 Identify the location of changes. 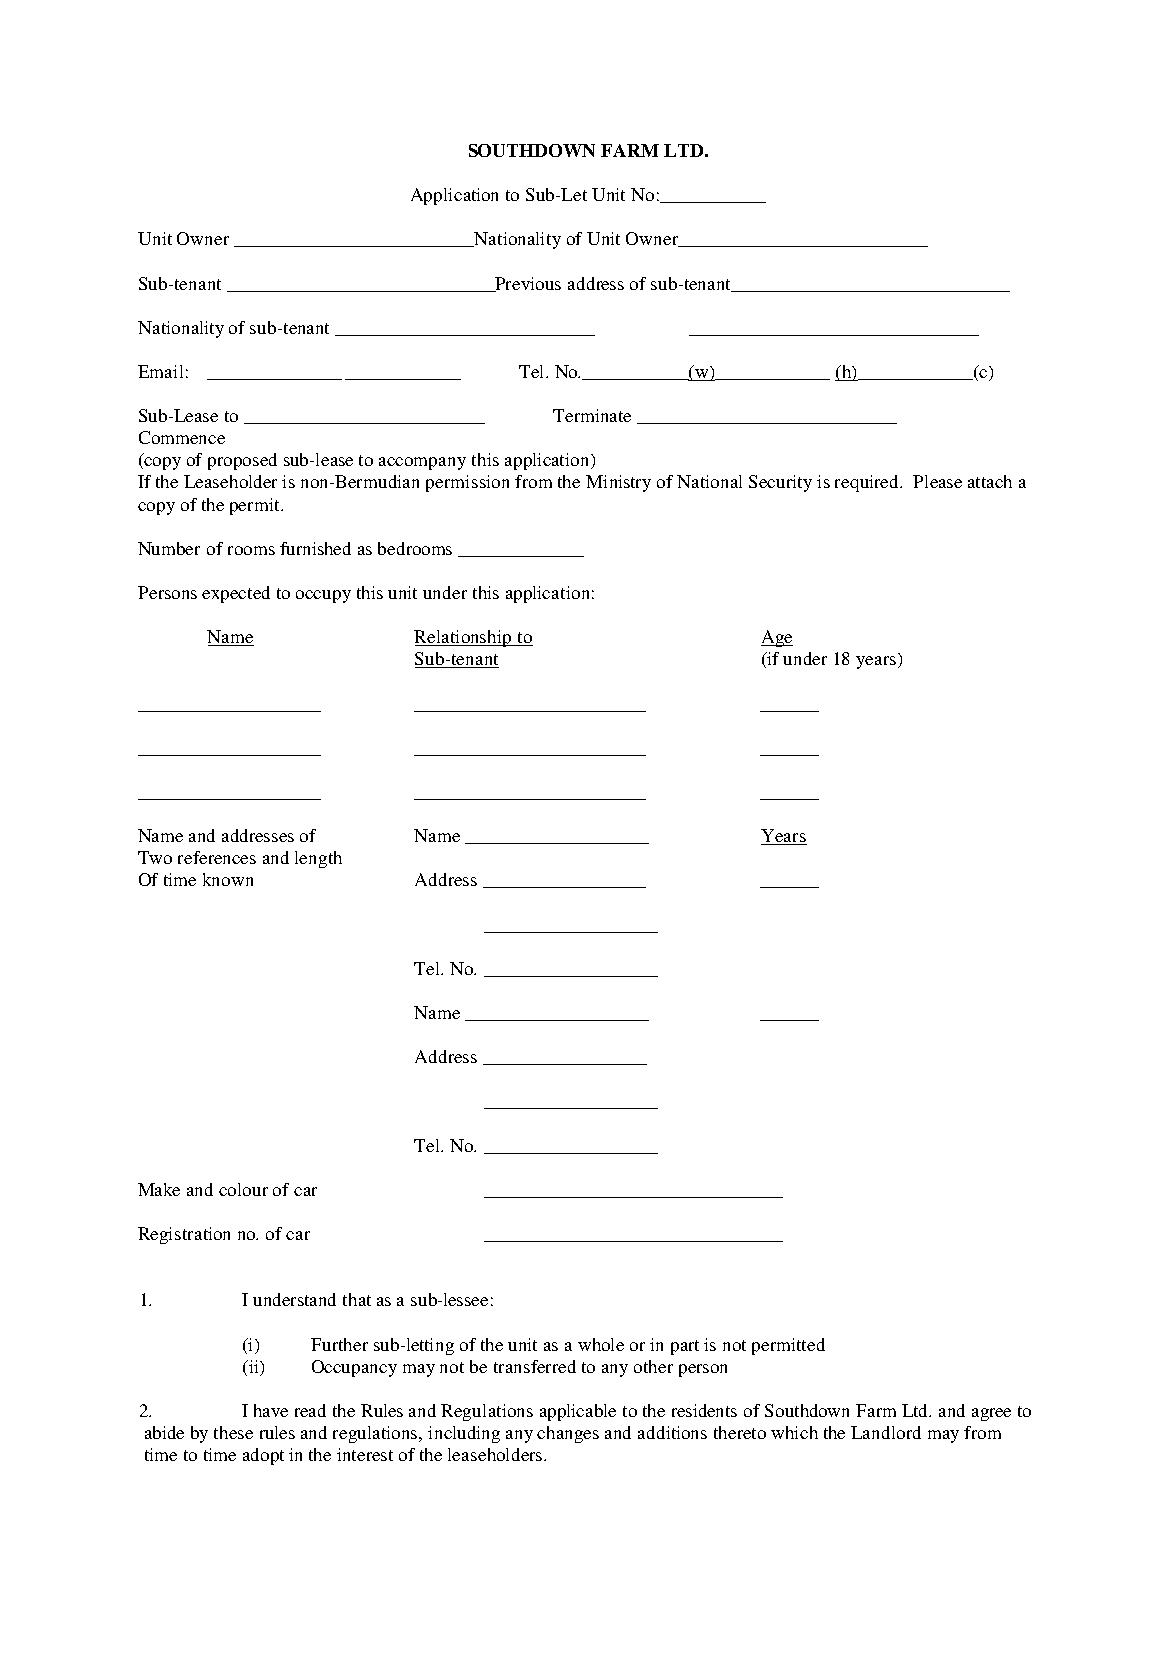
(568, 1434).
